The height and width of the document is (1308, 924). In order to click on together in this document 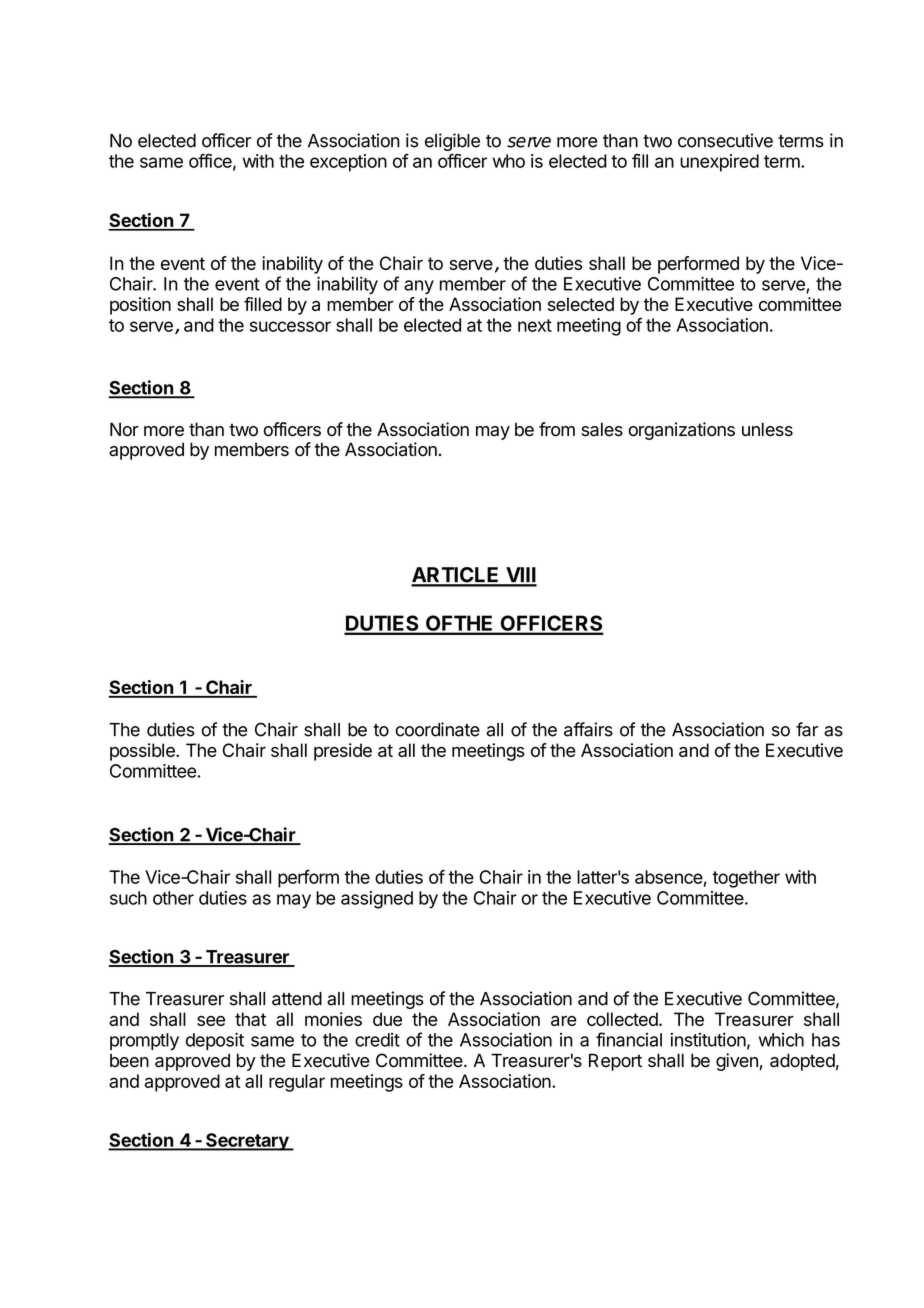, I will do `click(746, 879)`.
